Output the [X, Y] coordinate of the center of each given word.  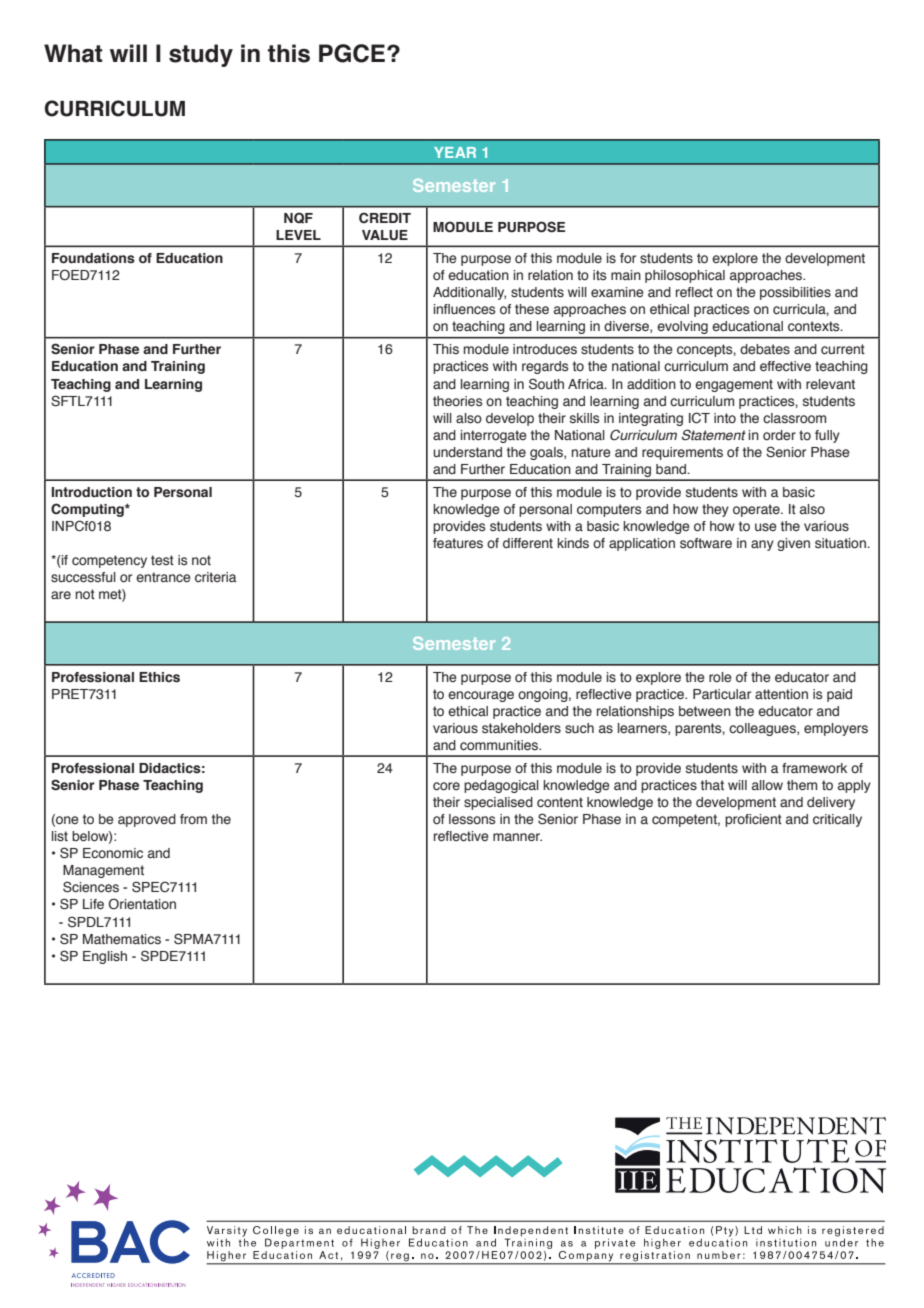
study [201, 55]
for [628, 258]
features [458, 543]
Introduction [92, 492]
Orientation [142, 904]
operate [757, 510]
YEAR [455, 152]
